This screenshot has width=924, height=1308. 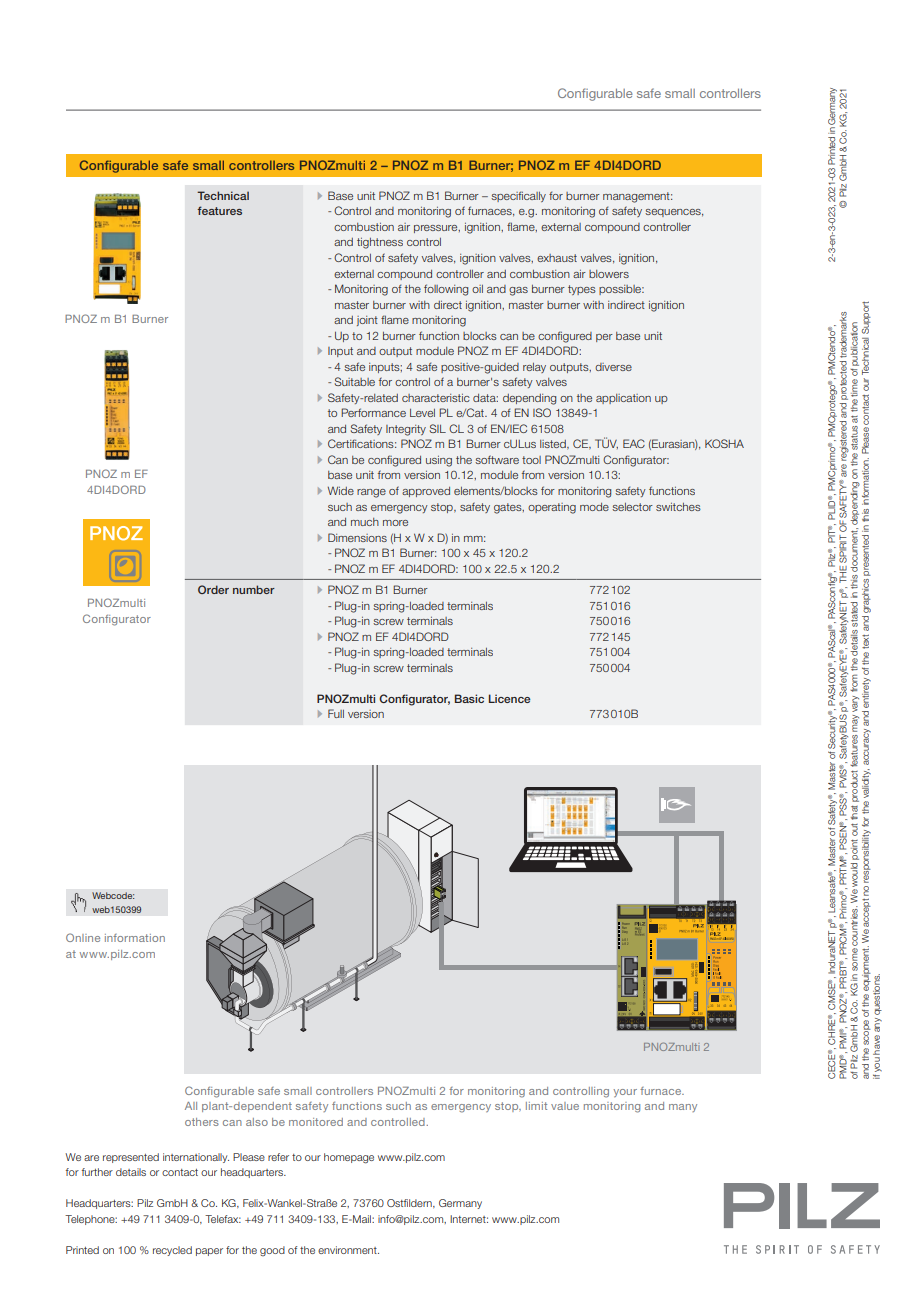 What do you see at coordinates (213, 589) in the screenshot?
I see `Order` at bounding box center [213, 589].
